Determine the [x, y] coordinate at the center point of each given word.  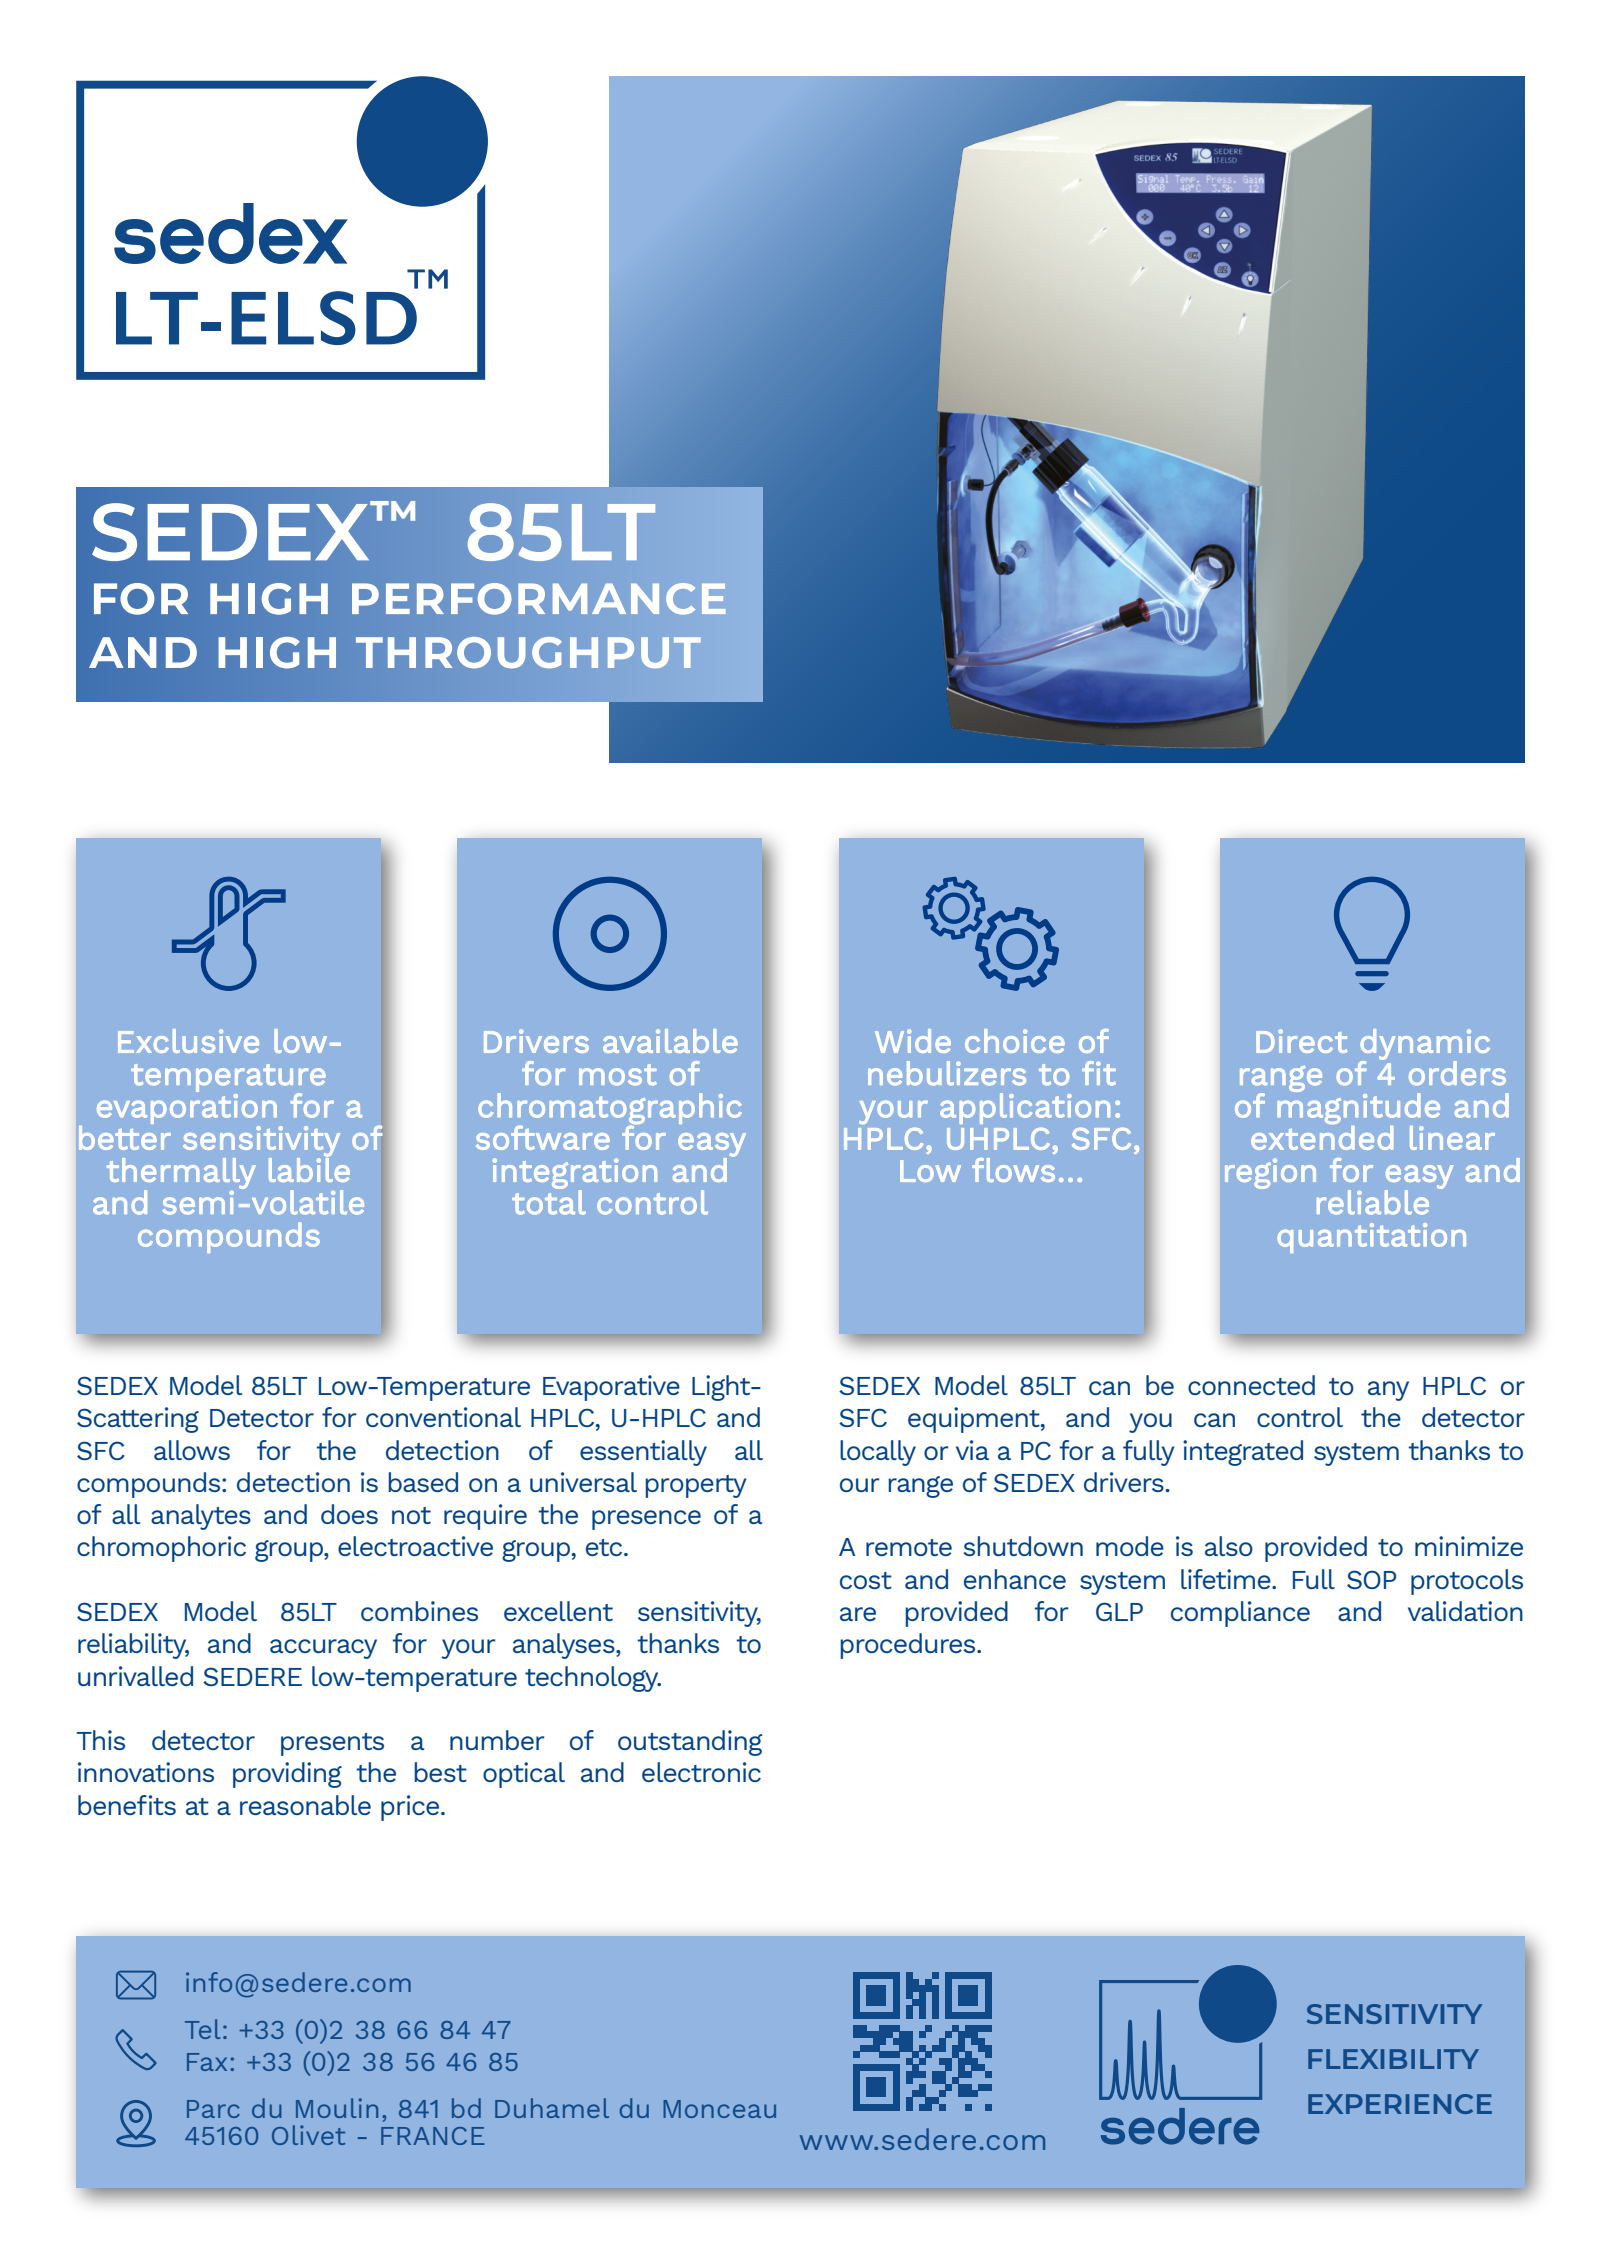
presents [332, 1744]
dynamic [1425, 1045]
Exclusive [188, 1041]
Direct [1301, 1041]
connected [1251, 1385]
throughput [528, 653]
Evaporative [611, 1388]
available [670, 1041]
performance [539, 599]
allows [192, 1450]
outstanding [690, 1743]
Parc [213, 2109]
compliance [1240, 1614]
